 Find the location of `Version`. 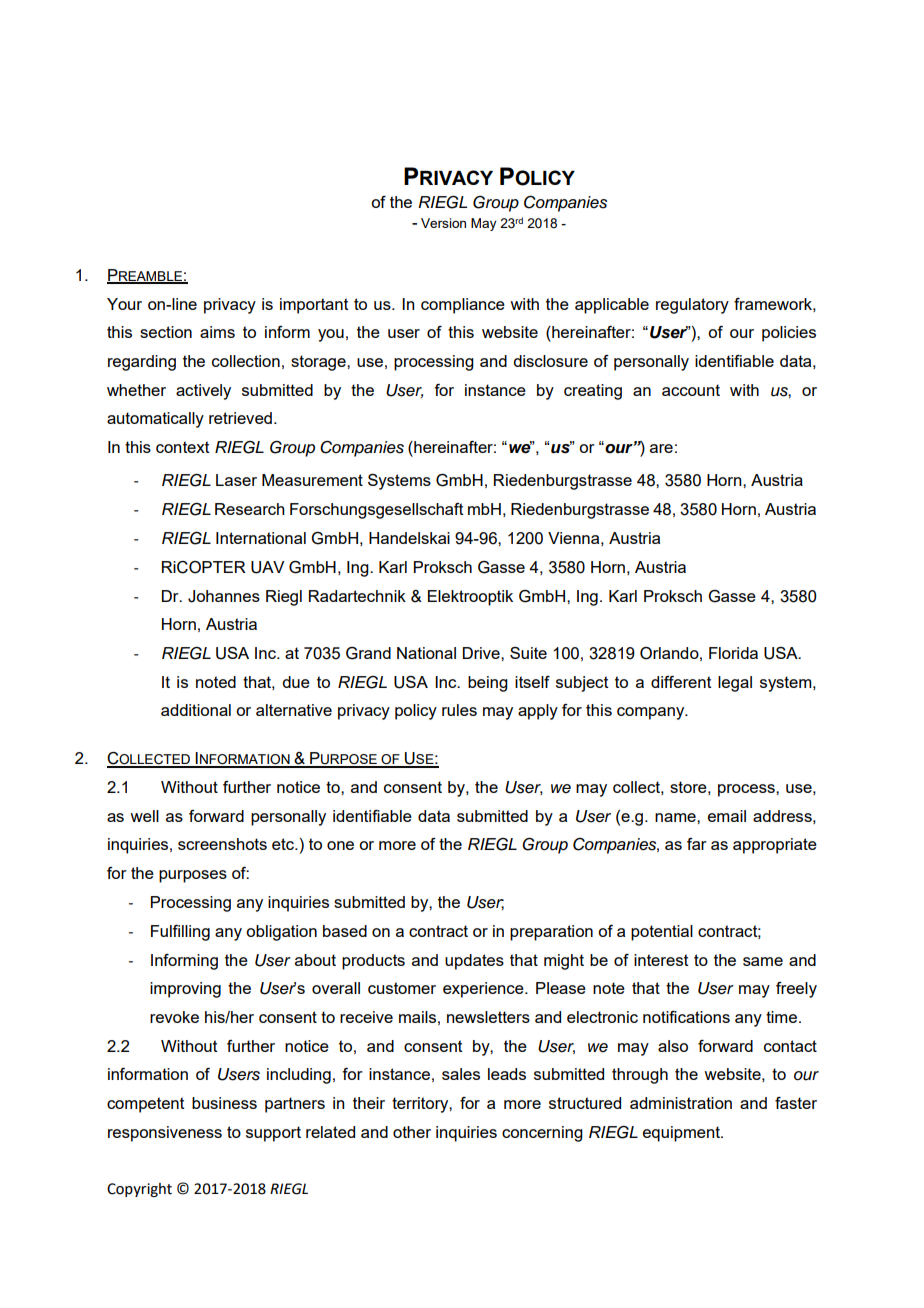

Version is located at coordinates (443, 223).
